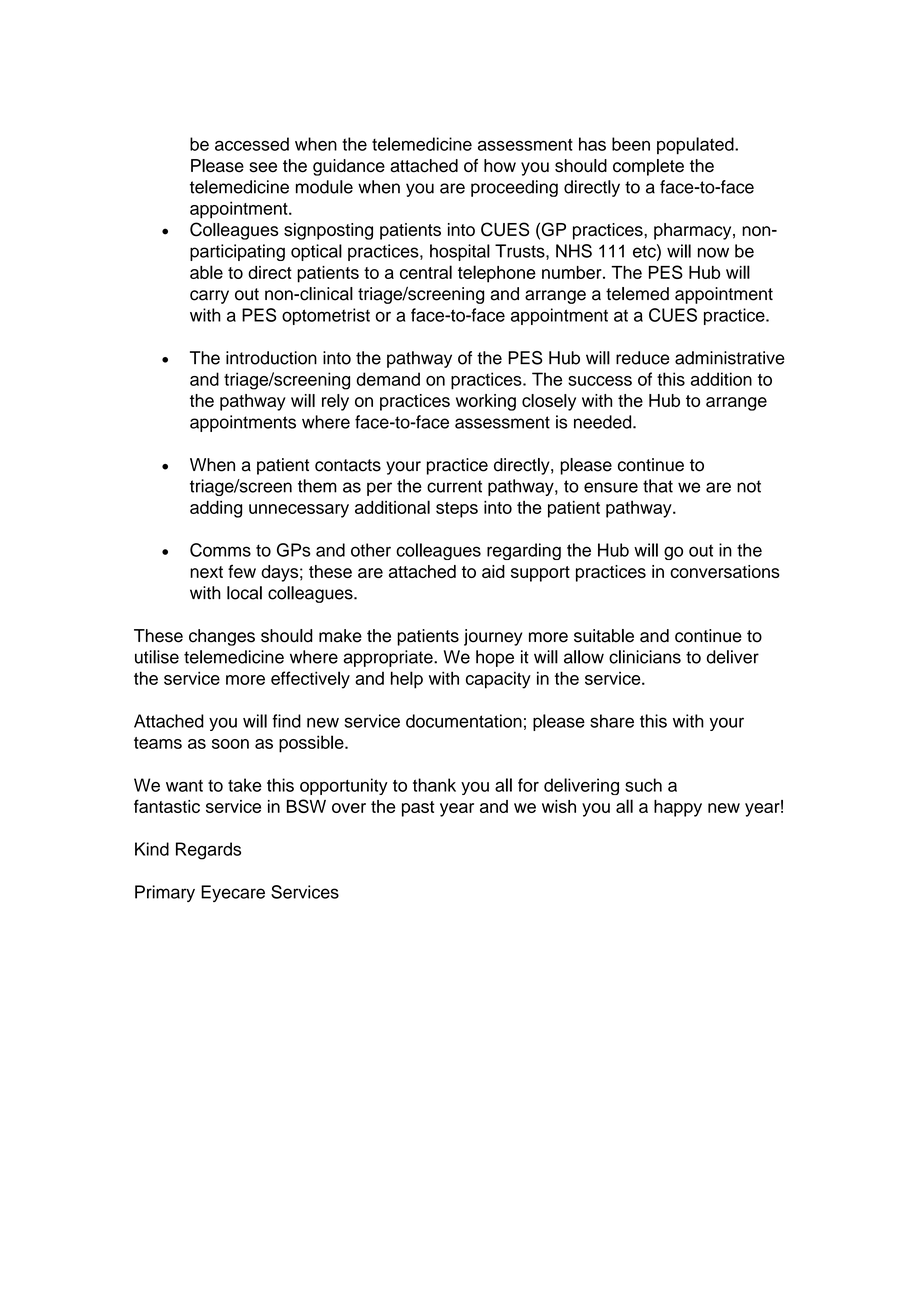 This screenshot has height=1308, width=924. Describe the element at coordinates (648, 167) in the screenshot. I see `complete` at that location.
